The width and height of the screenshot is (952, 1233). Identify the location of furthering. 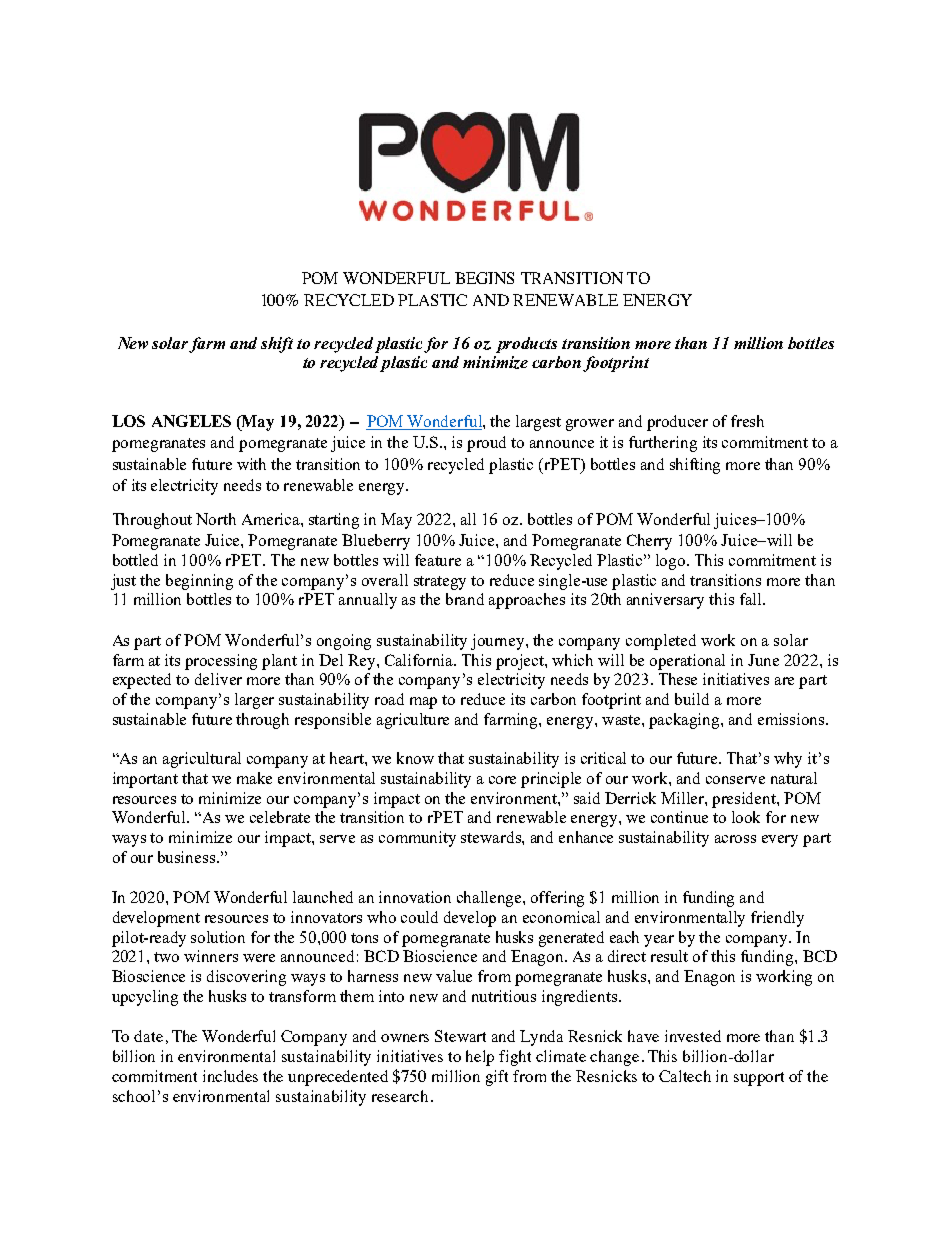
(663, 444).
